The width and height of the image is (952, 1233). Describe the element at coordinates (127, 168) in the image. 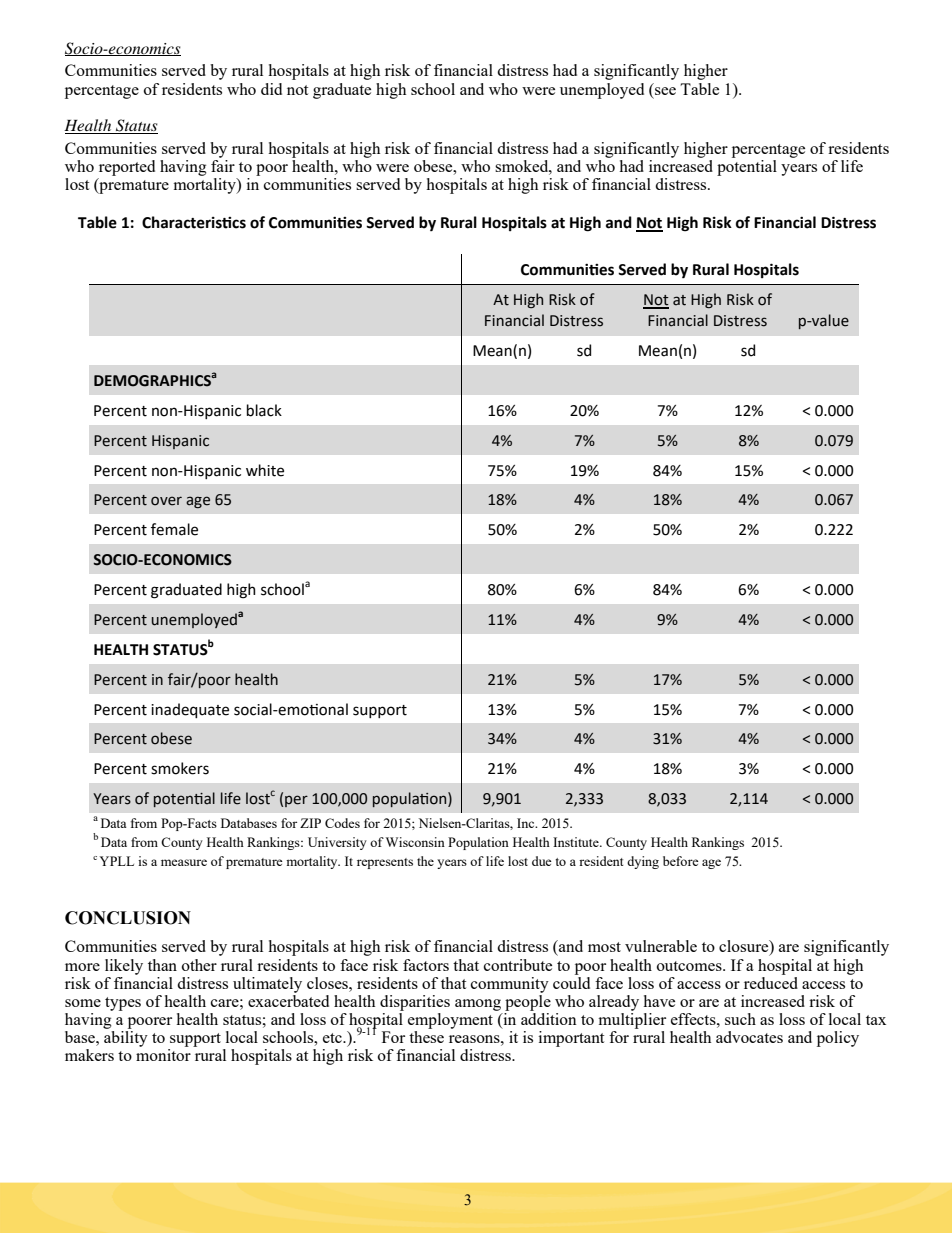

I see `reported` at that location.
